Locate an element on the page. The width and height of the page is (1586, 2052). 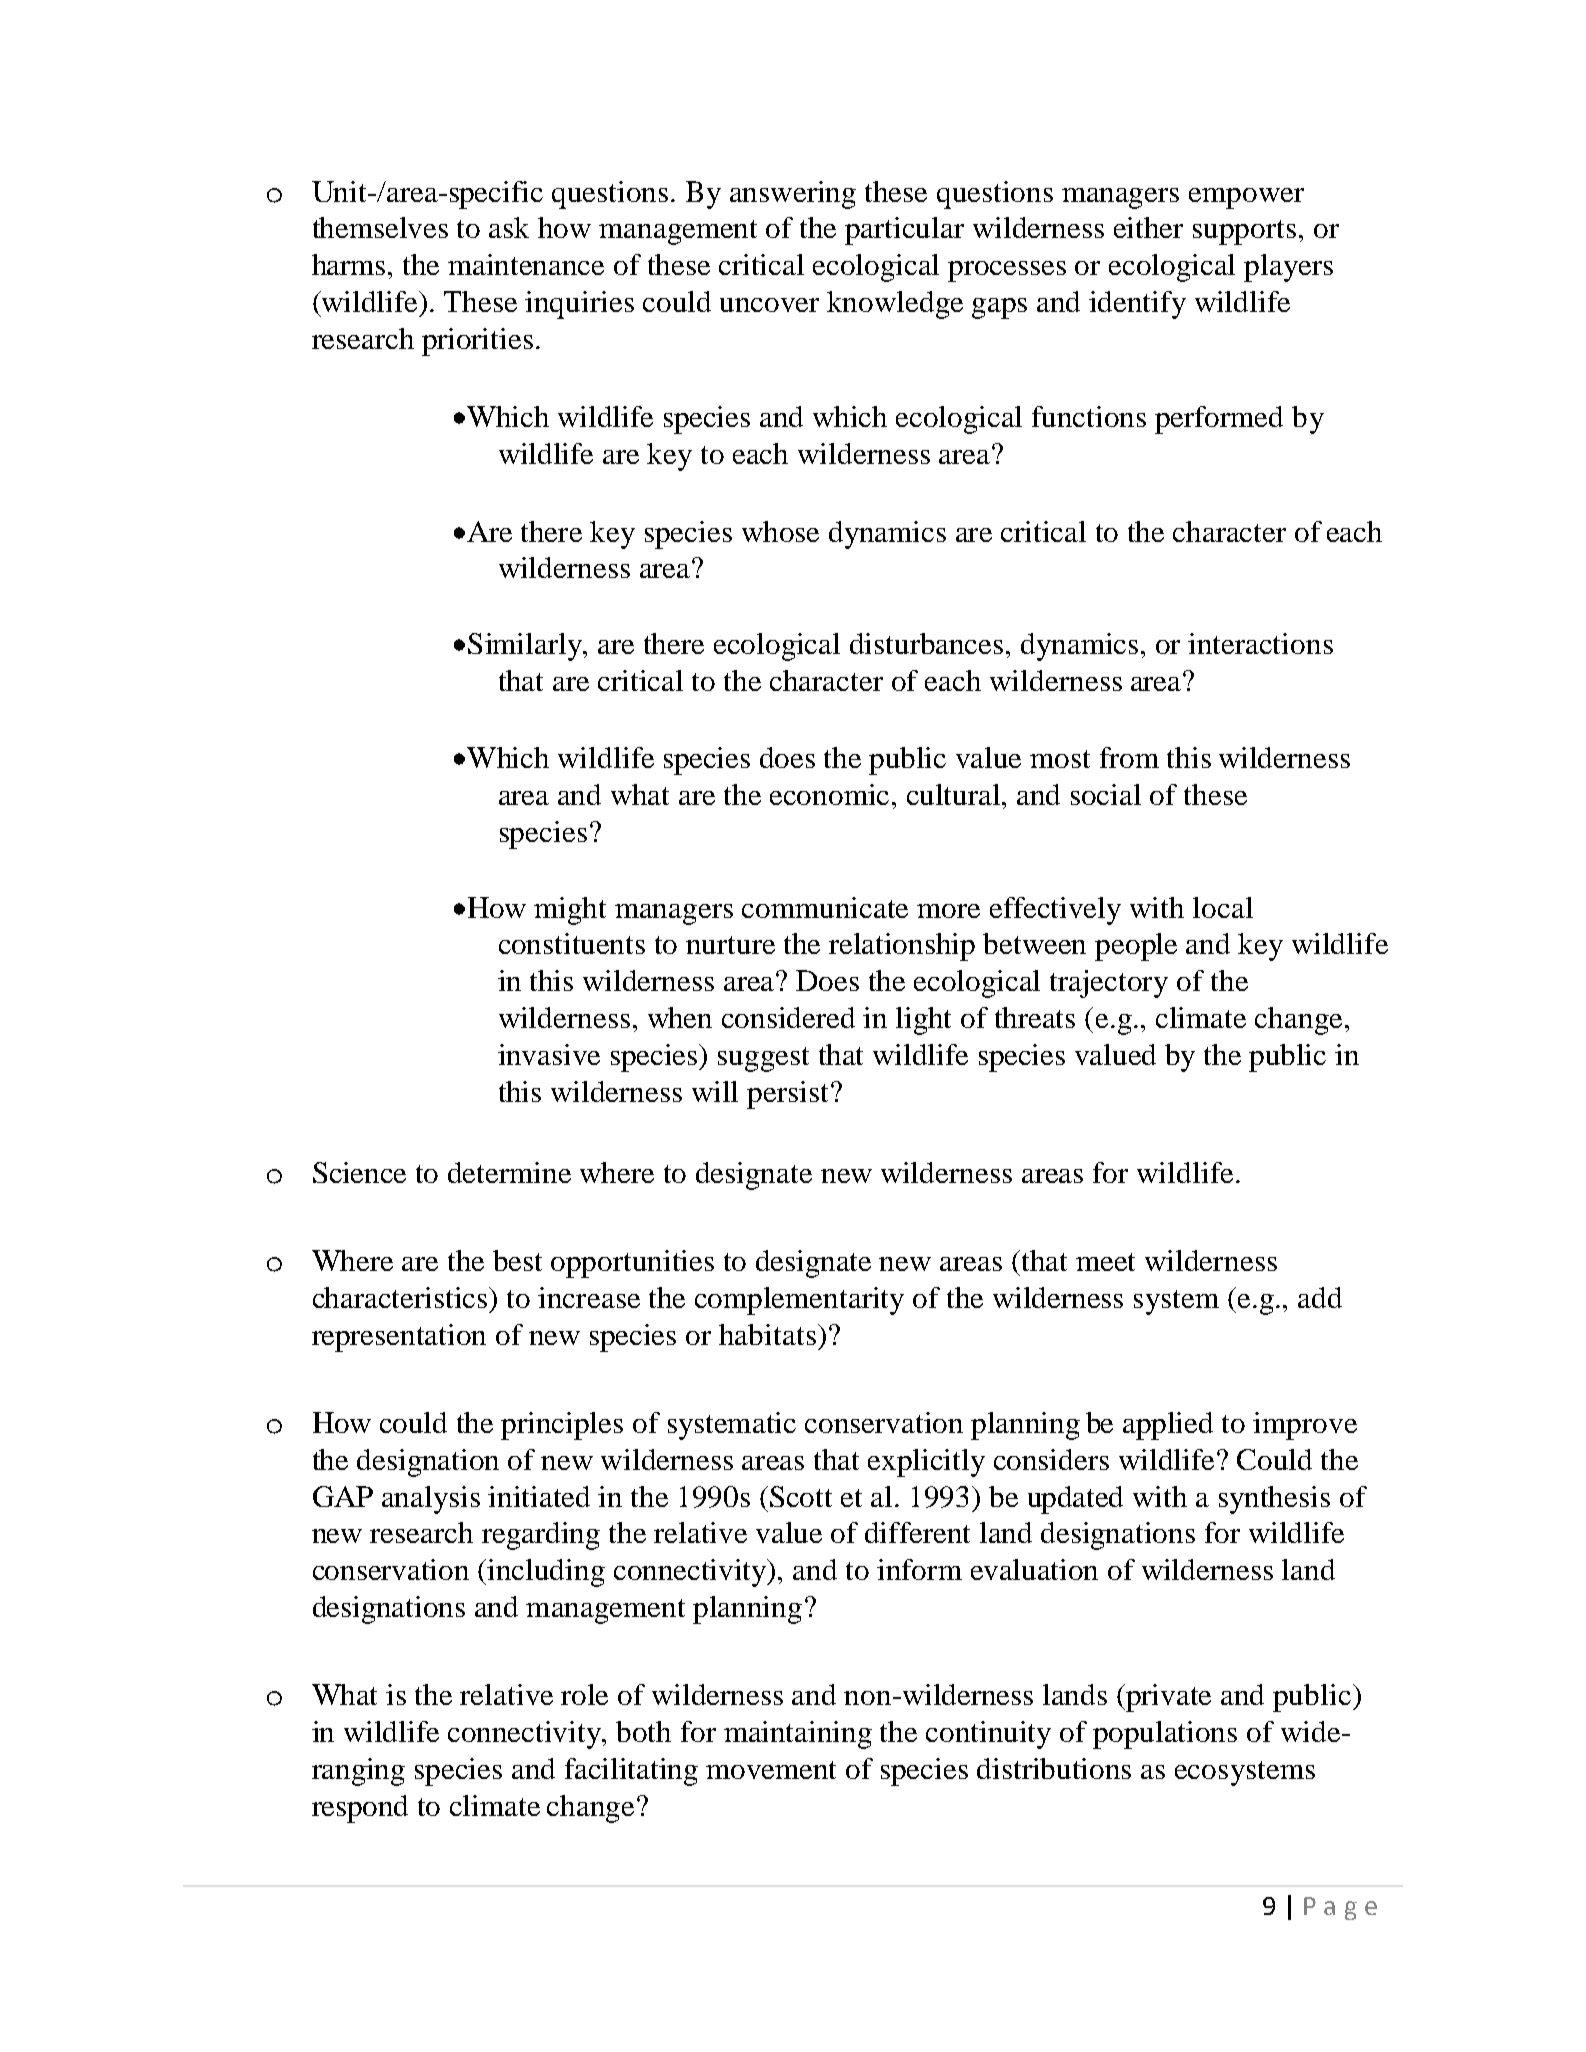
habitats is located at coordinates (767, 1334).
